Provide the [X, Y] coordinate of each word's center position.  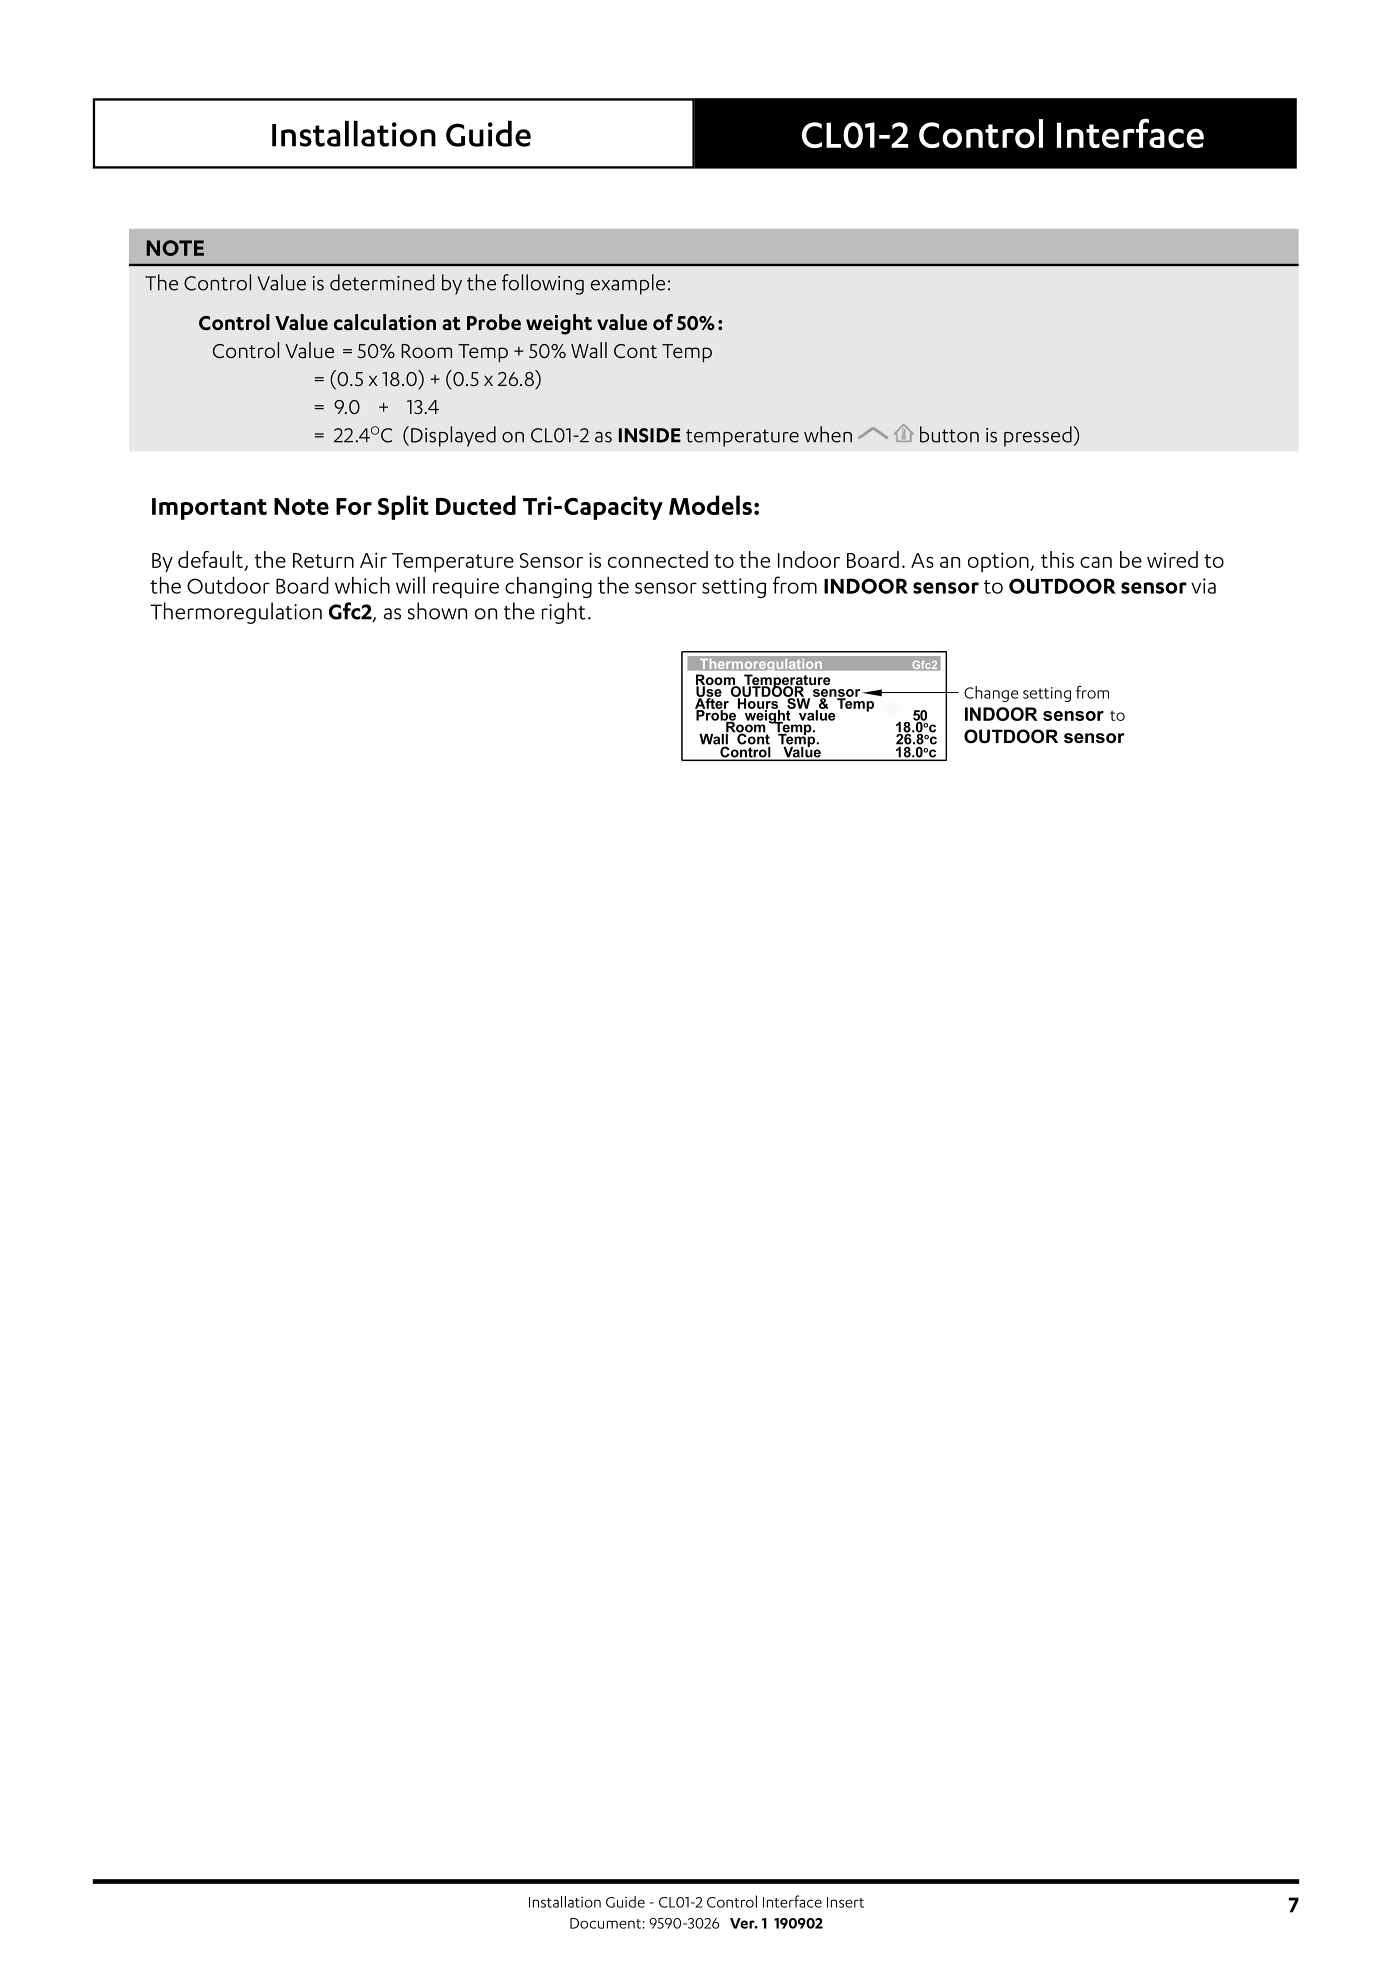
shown [437, 611]
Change [991, 694]
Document [605, 1923]
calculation [385, 322]
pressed [1038, 436]
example [628, 284]
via [1203, 586]
